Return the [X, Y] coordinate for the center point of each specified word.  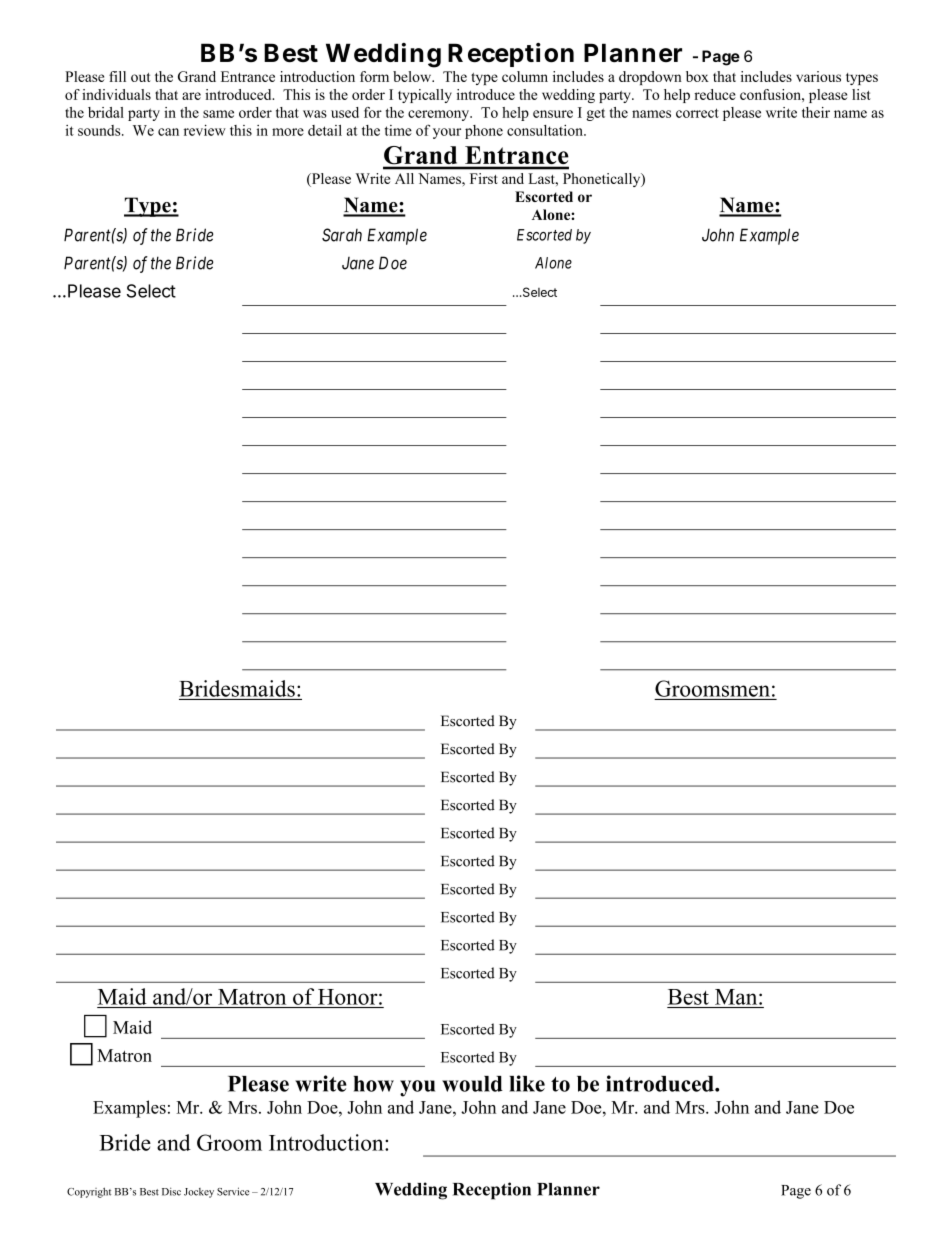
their [816, 112]
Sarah [342, 235]
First [483, 178]
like [527, 1083]
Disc [171, 1191]
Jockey [199, 1193]
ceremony [440, 115]
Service [233, 1191]
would [472, 1084]
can [168, 132]
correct [697, 113]
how [374, 1084]
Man [737, 997]
